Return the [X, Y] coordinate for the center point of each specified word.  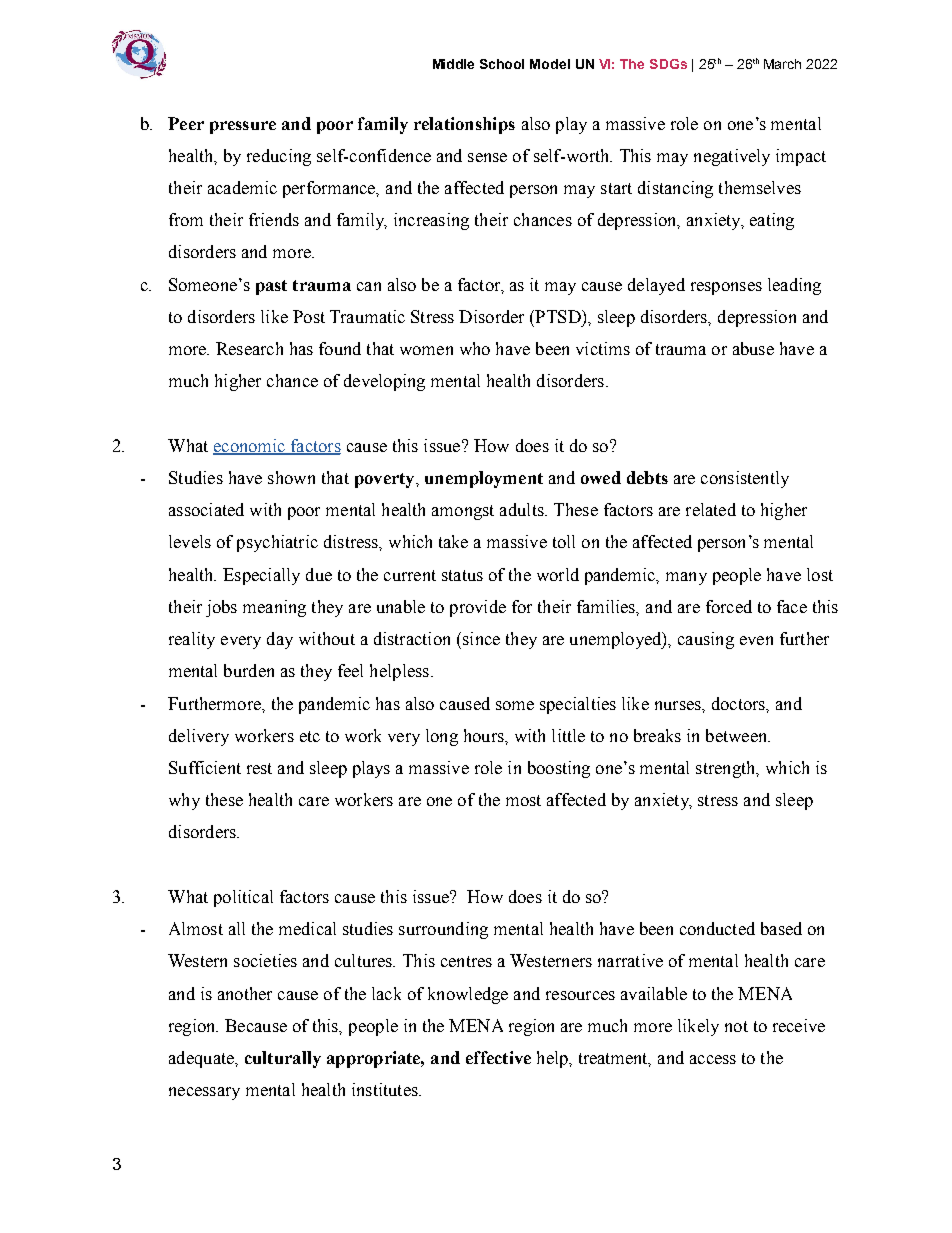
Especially [261, 576]
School [502, 64]
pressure [243, 127]
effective [498, 1057]
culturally [283, 1059]
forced [729, 606]
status [462, 575]
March [782, 64]
